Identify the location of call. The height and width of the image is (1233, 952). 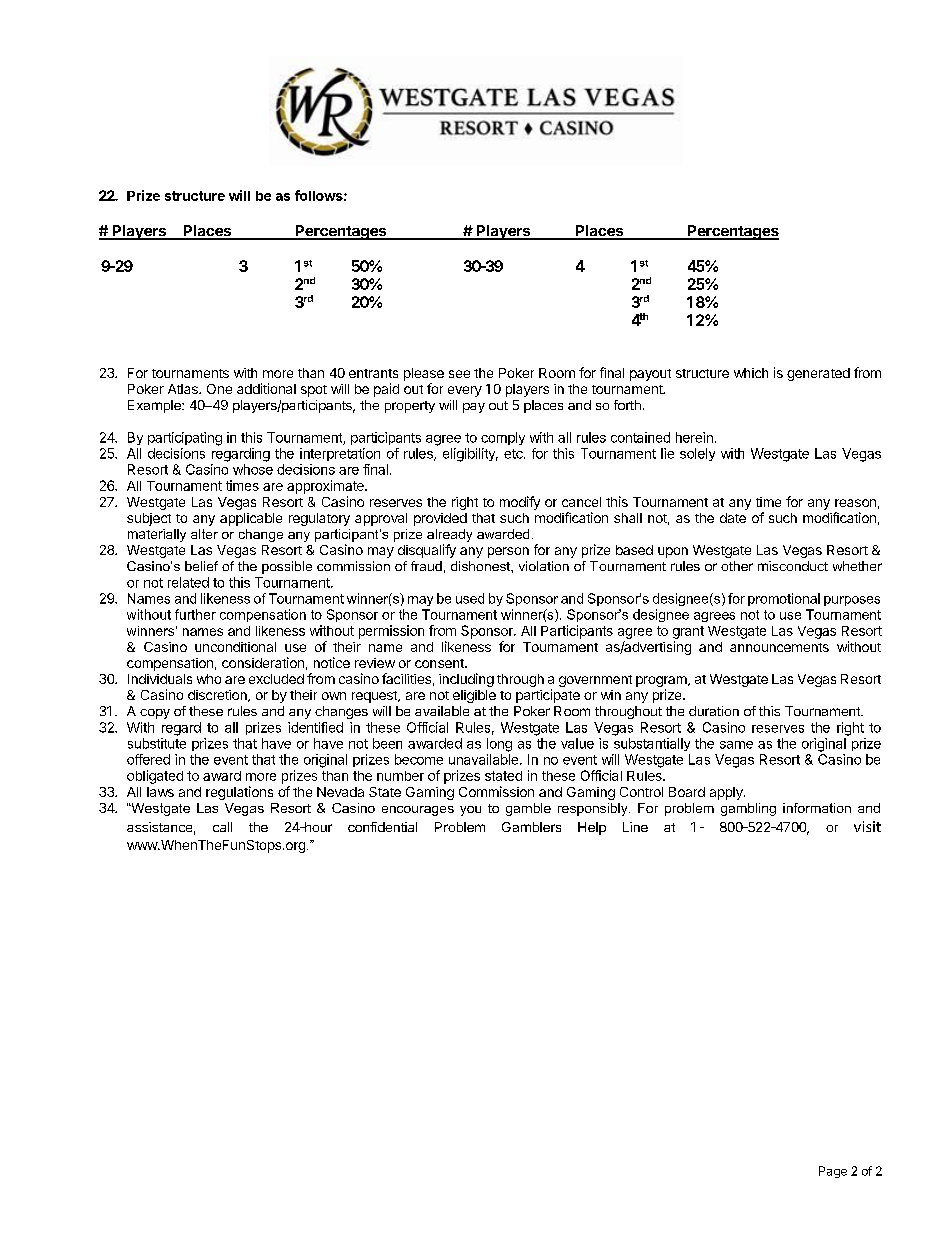
(222, 827).
